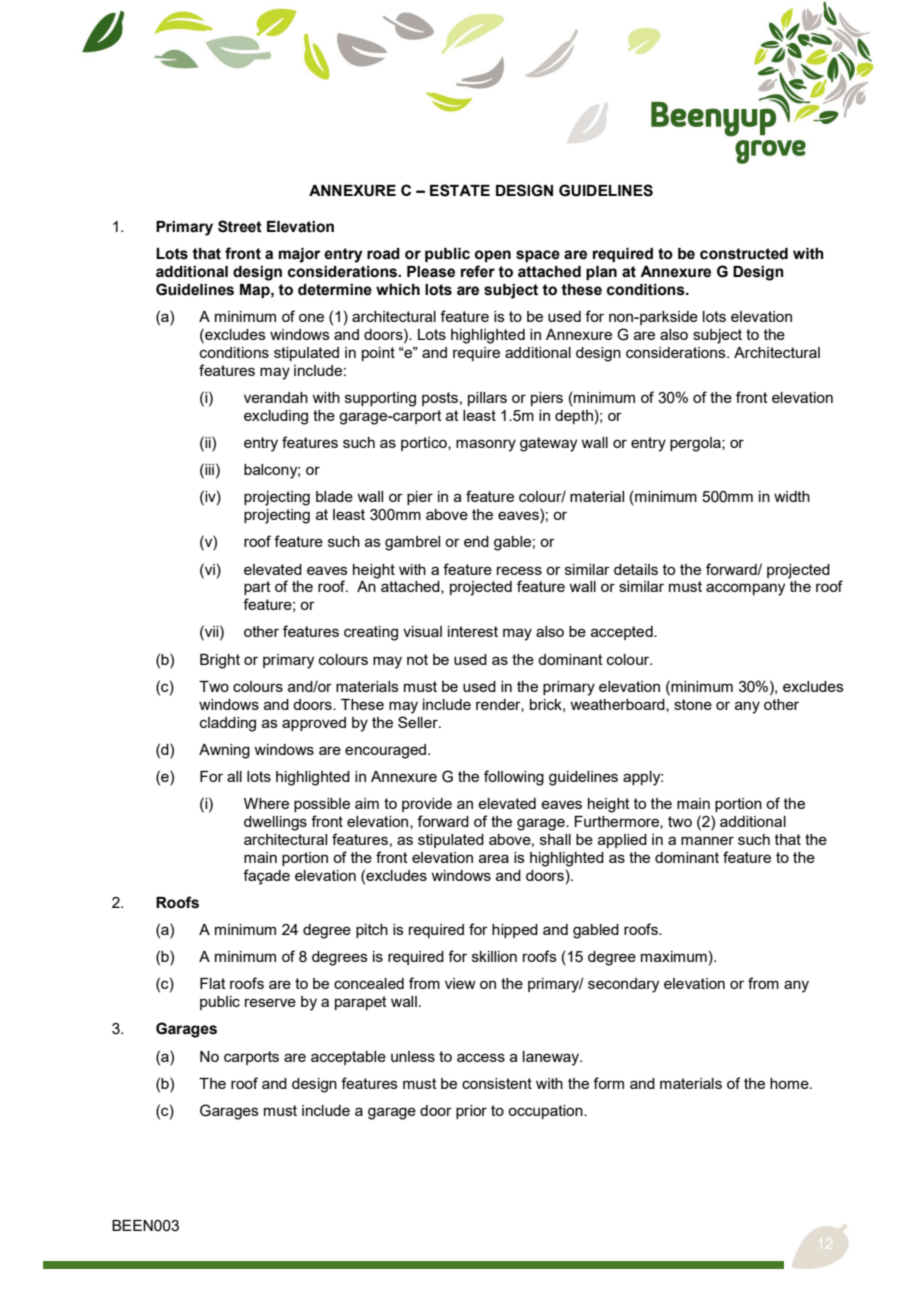 The height and width of the screenshot is (1308, 924). I want to click on Street, so click(240, 226).
